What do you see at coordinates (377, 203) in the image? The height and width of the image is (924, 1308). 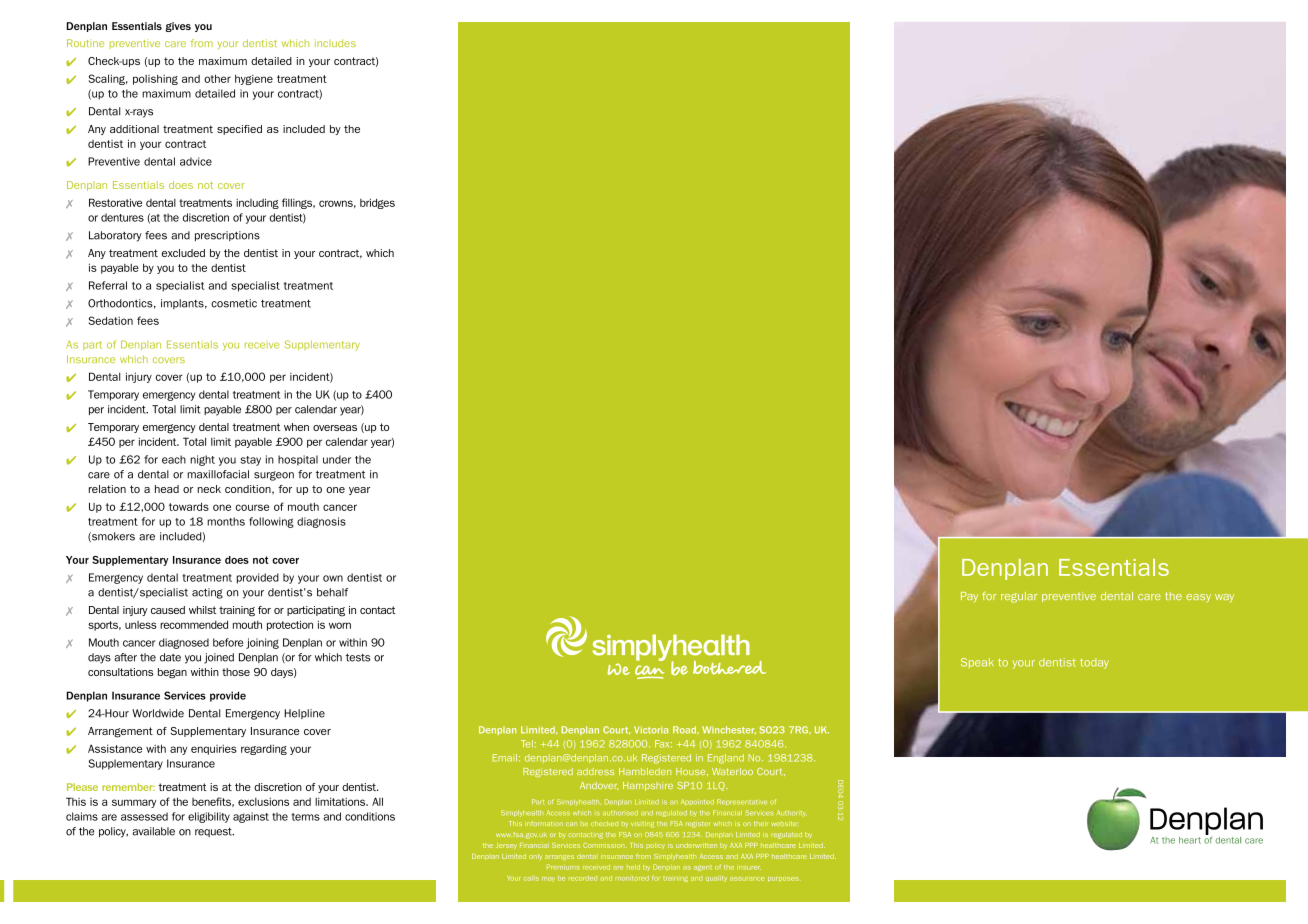 I see `bridges` at bounding box center [377, 203].
